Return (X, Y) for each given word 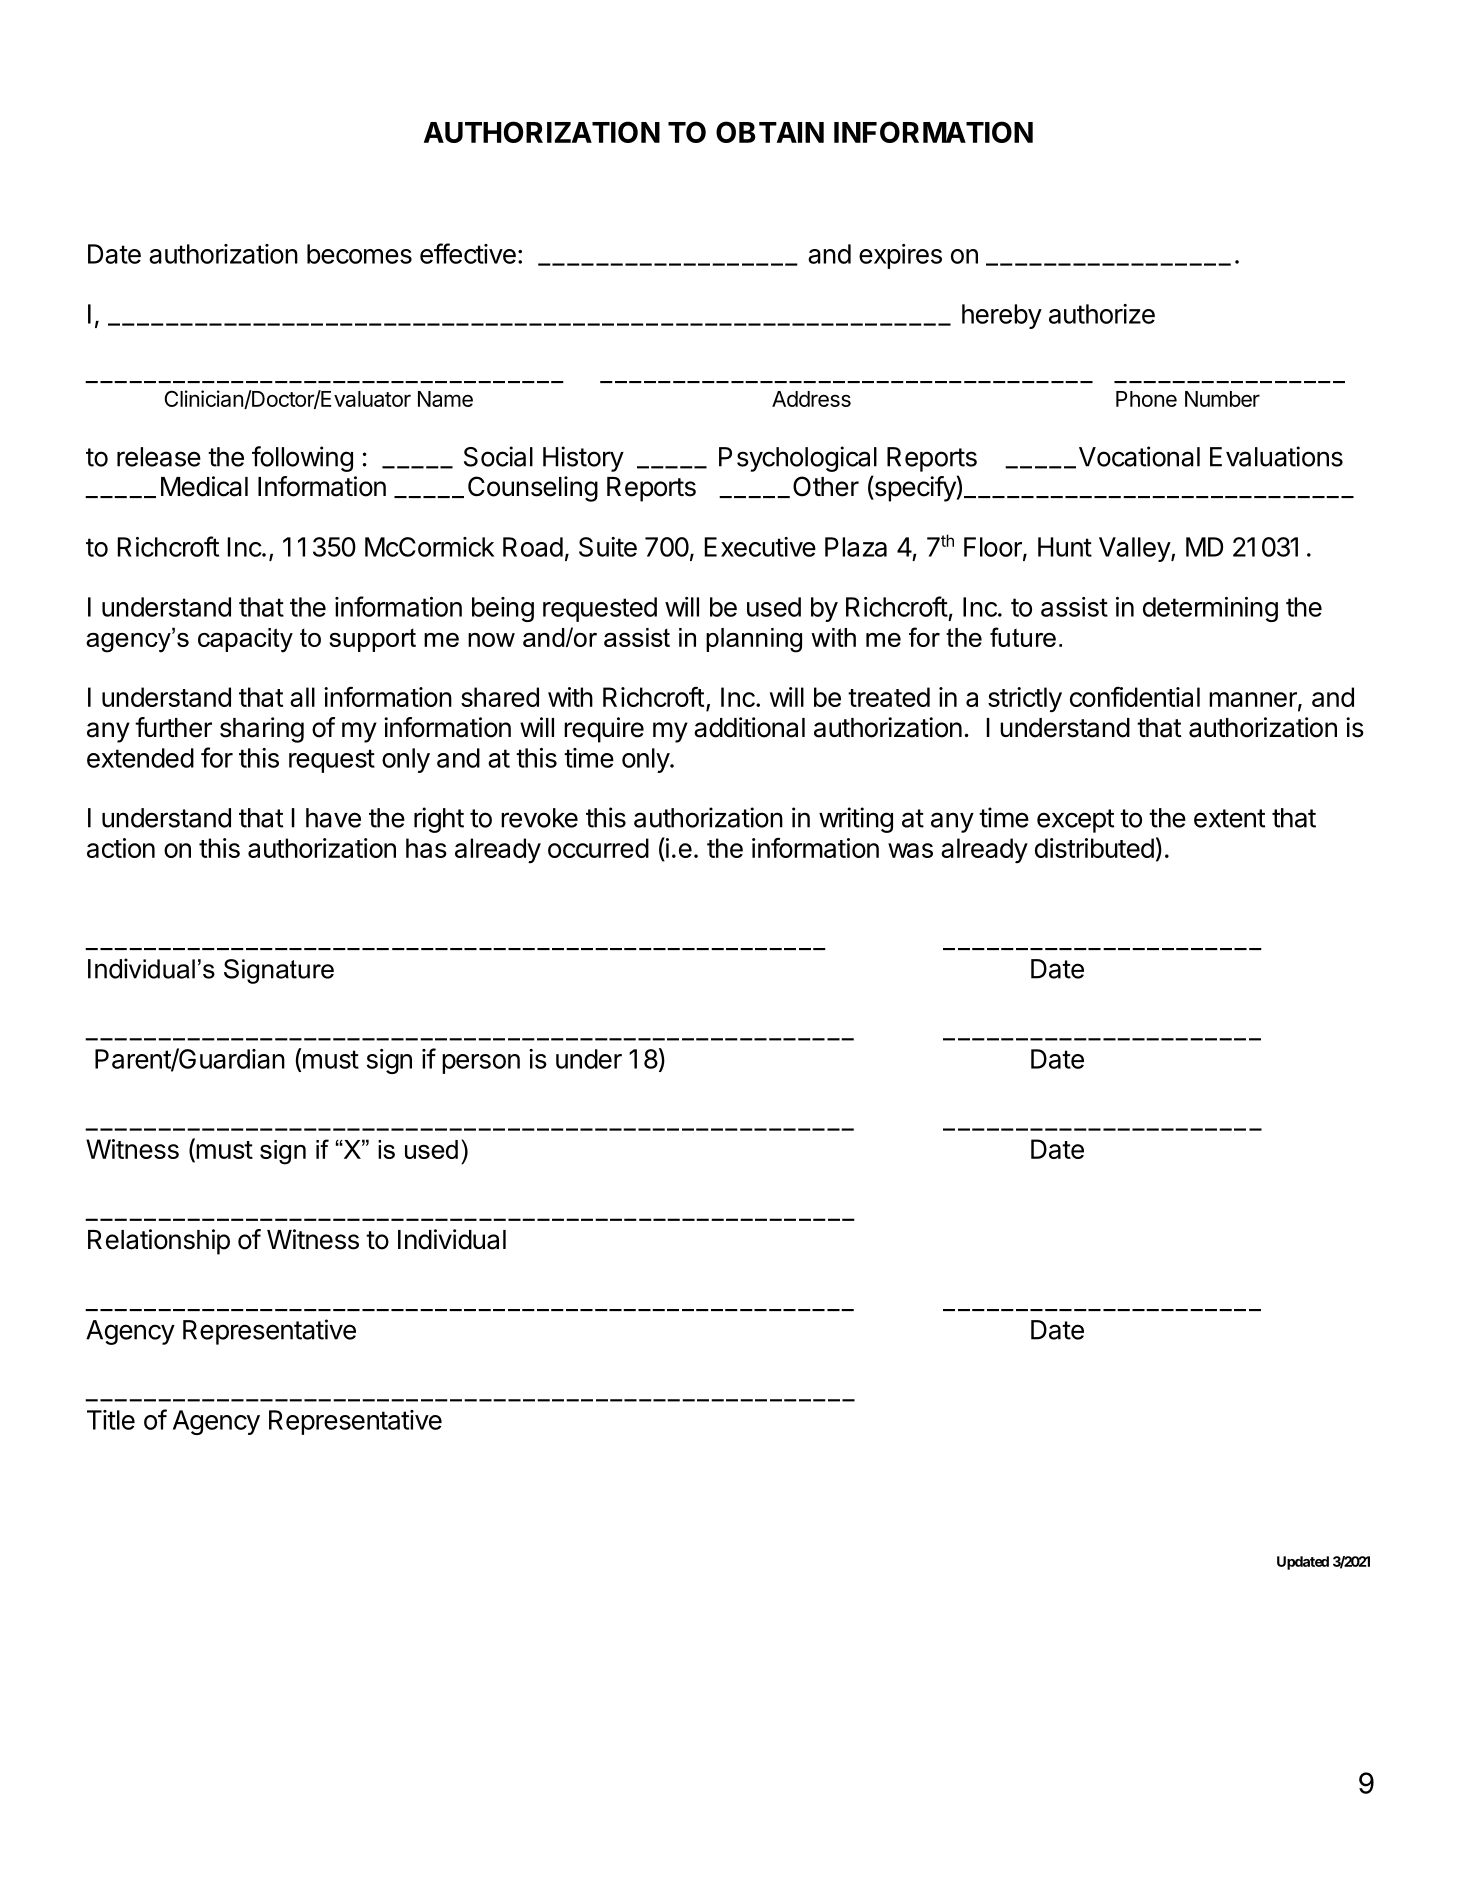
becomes (359, 254)
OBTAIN (770, 132)
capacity (245, 640)
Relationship (159, 1242)
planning (754, 640)
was (910, 850)
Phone (1146, 399)
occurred (598, 848)
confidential (1135, 696)
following (302, 459)
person (481, 1064)
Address (811, 399)
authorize (1102, 314)
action (121, 848)
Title (111, 1420)
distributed (1094, 848)
